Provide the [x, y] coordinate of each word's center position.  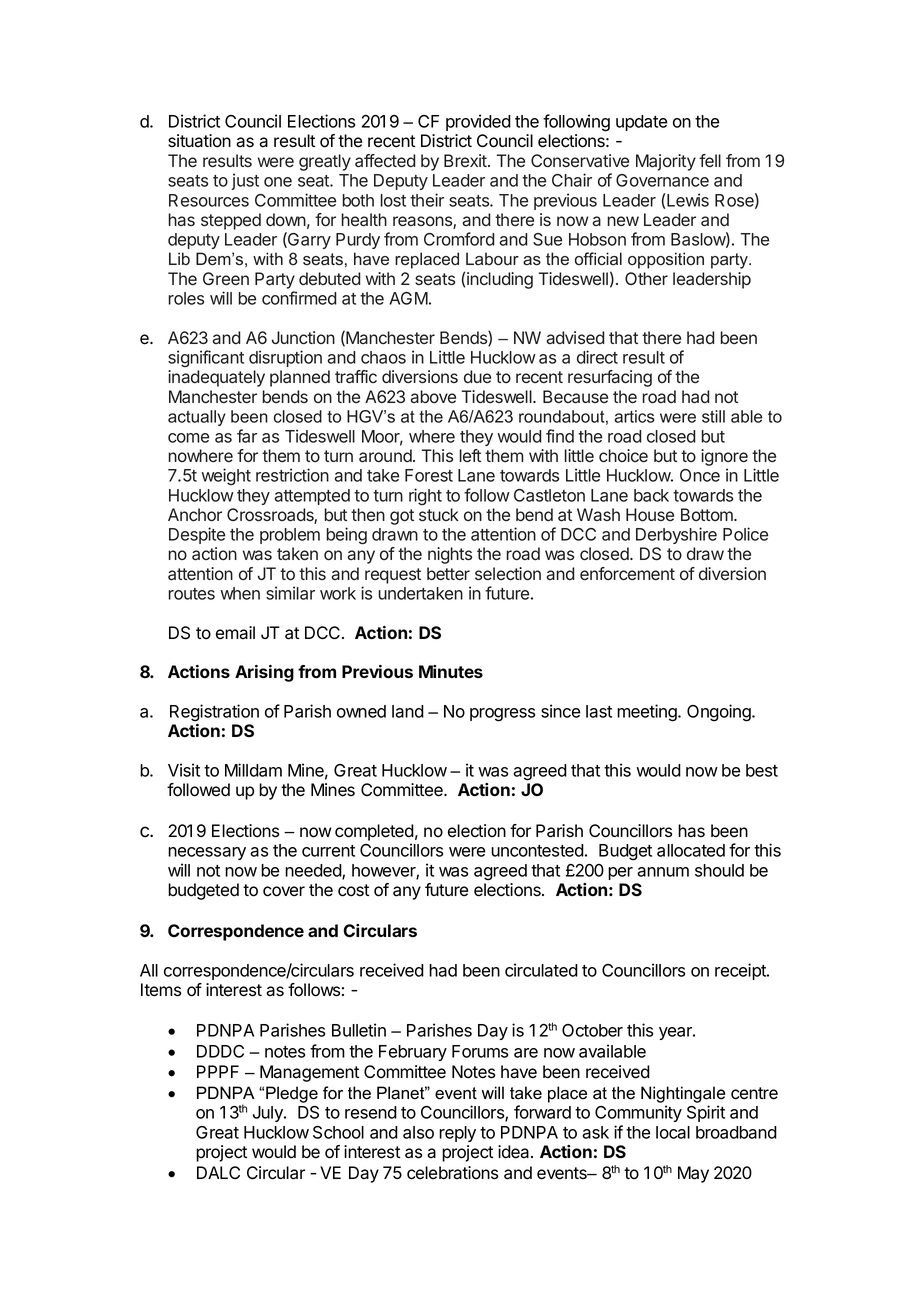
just [245, 181]
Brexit [466, 160]
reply [457, 1134]
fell [710, 160]
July [269, 1114]
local [673, 1132]
